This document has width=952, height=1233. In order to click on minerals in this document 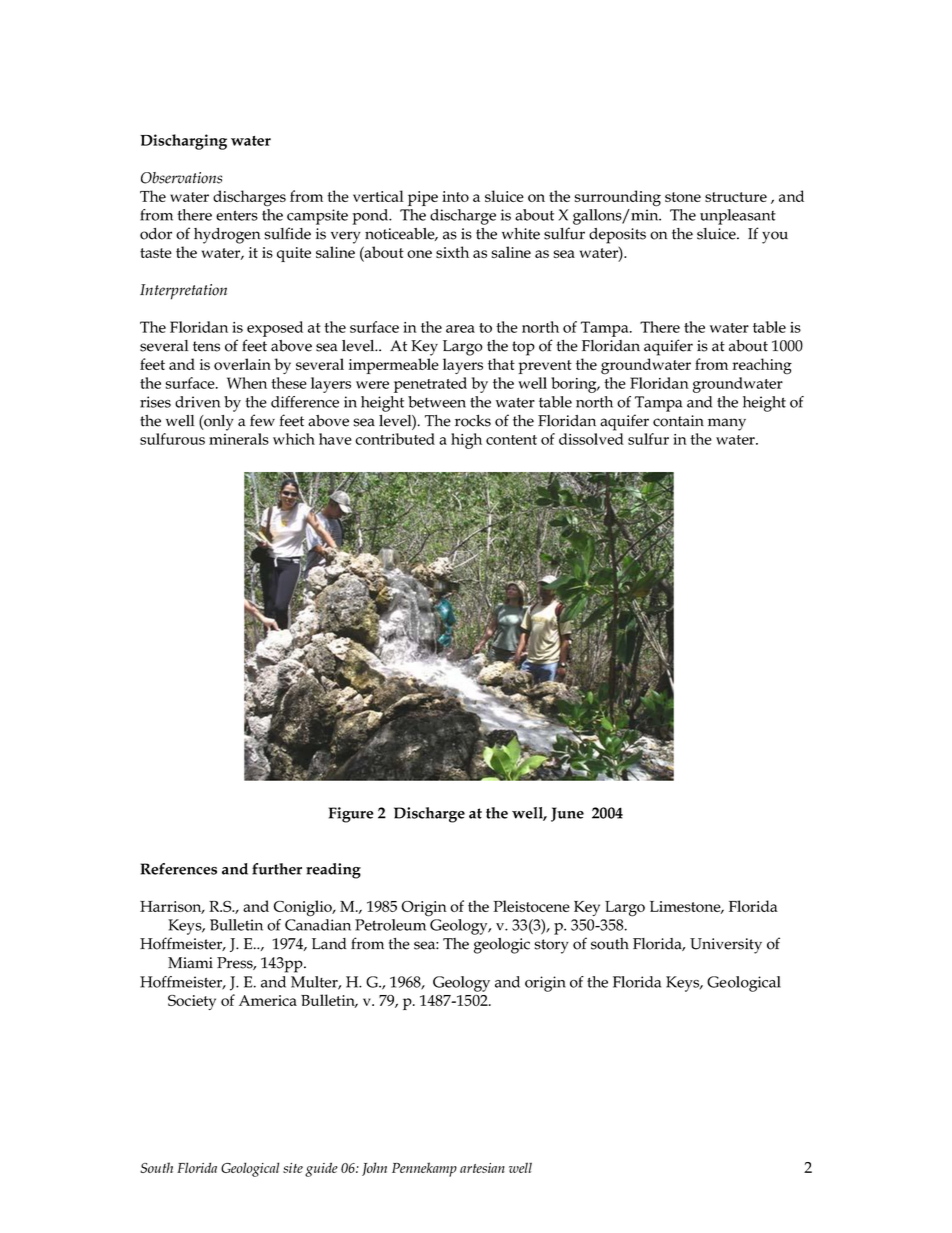, I will do `click(239, 439)`.
